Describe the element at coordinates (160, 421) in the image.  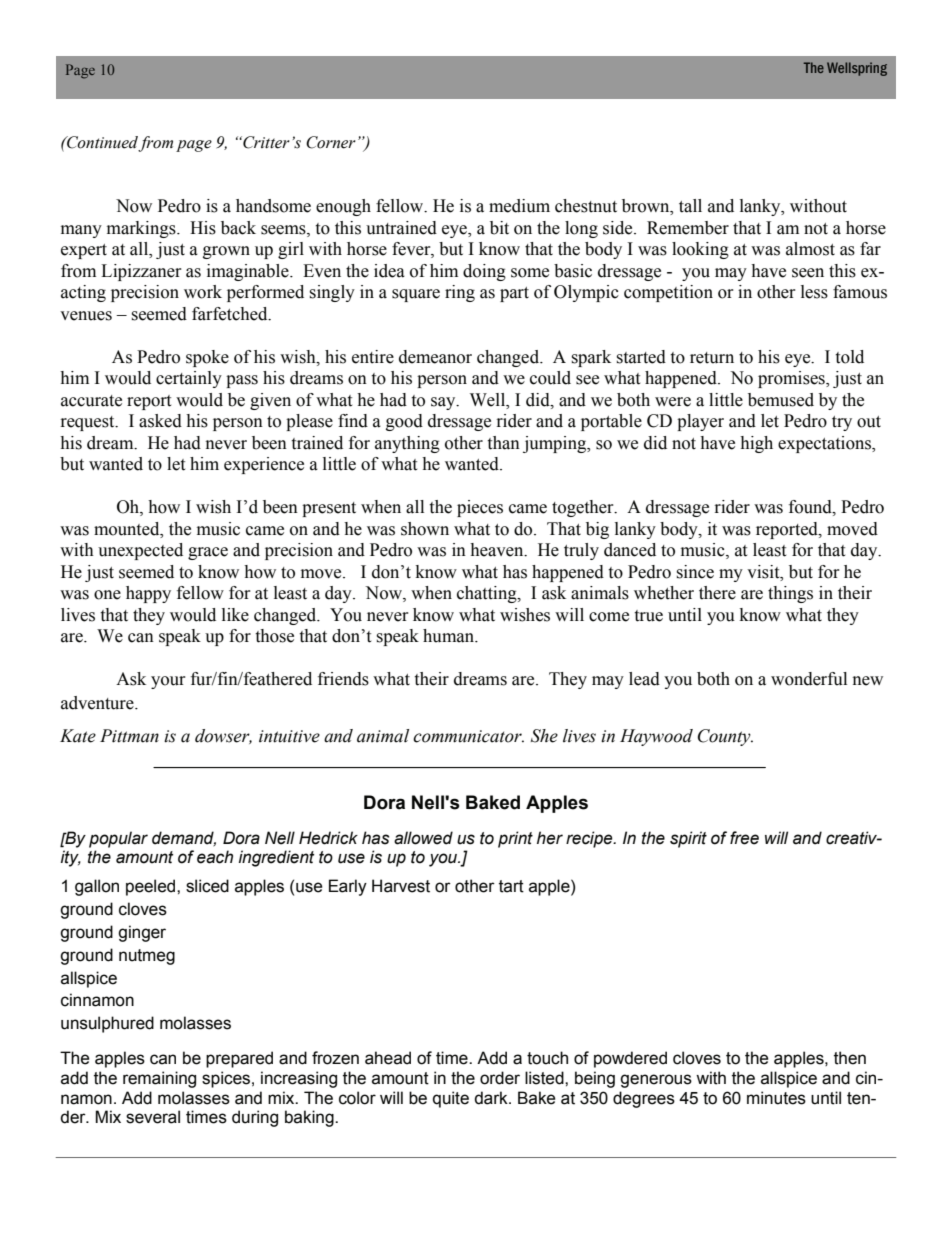
I see `asked` at that location.
